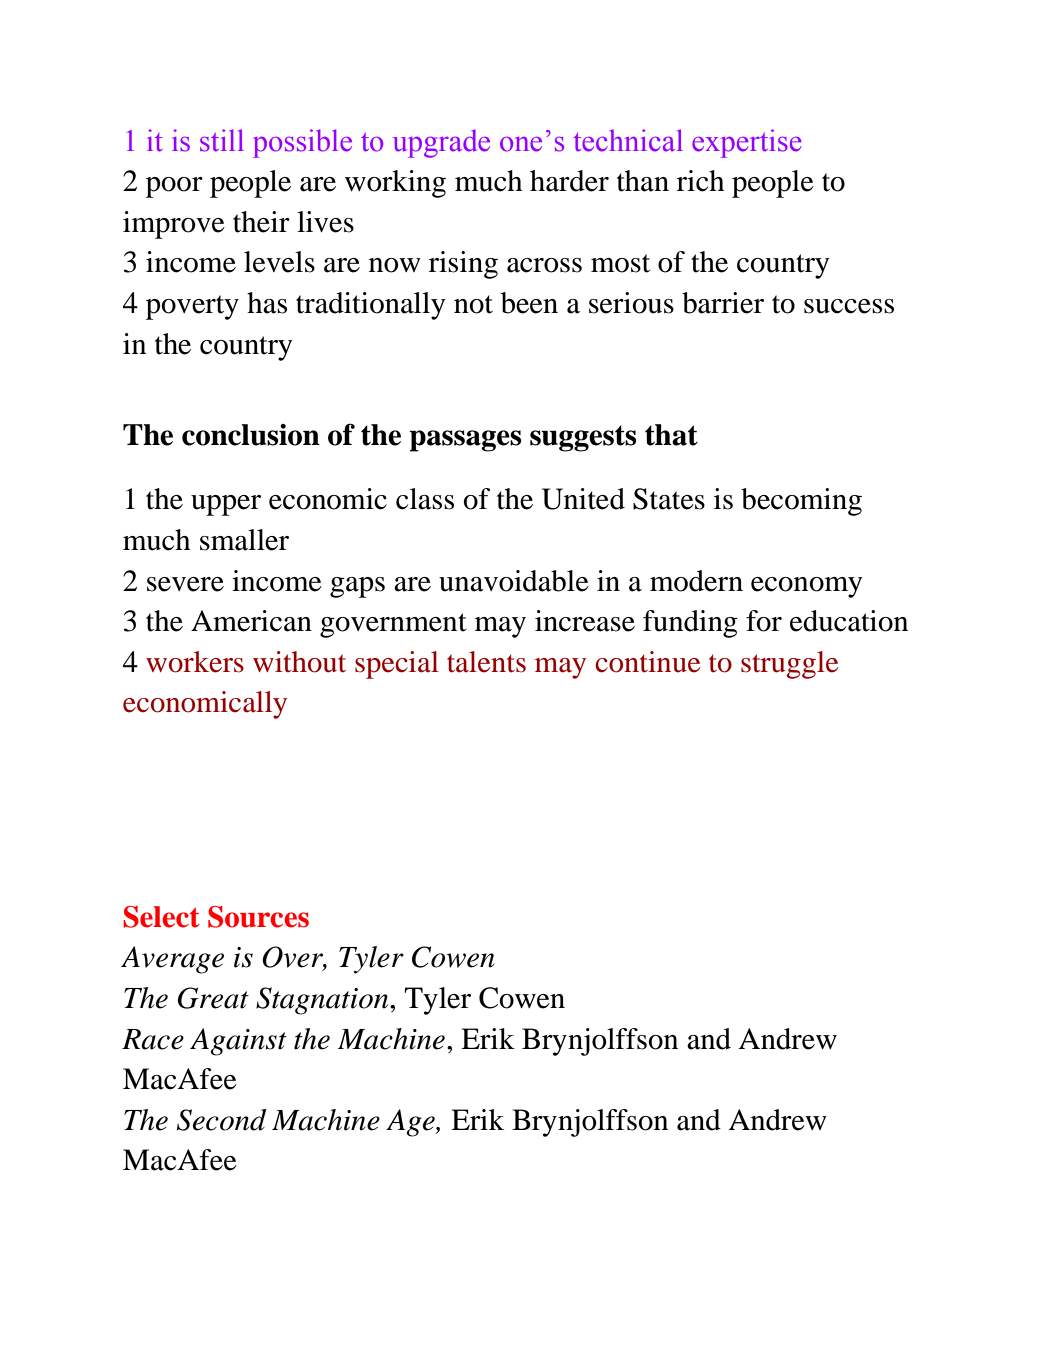  Describe the element at coordinates (790, 665) in the image. I see `struggle` at that location.
